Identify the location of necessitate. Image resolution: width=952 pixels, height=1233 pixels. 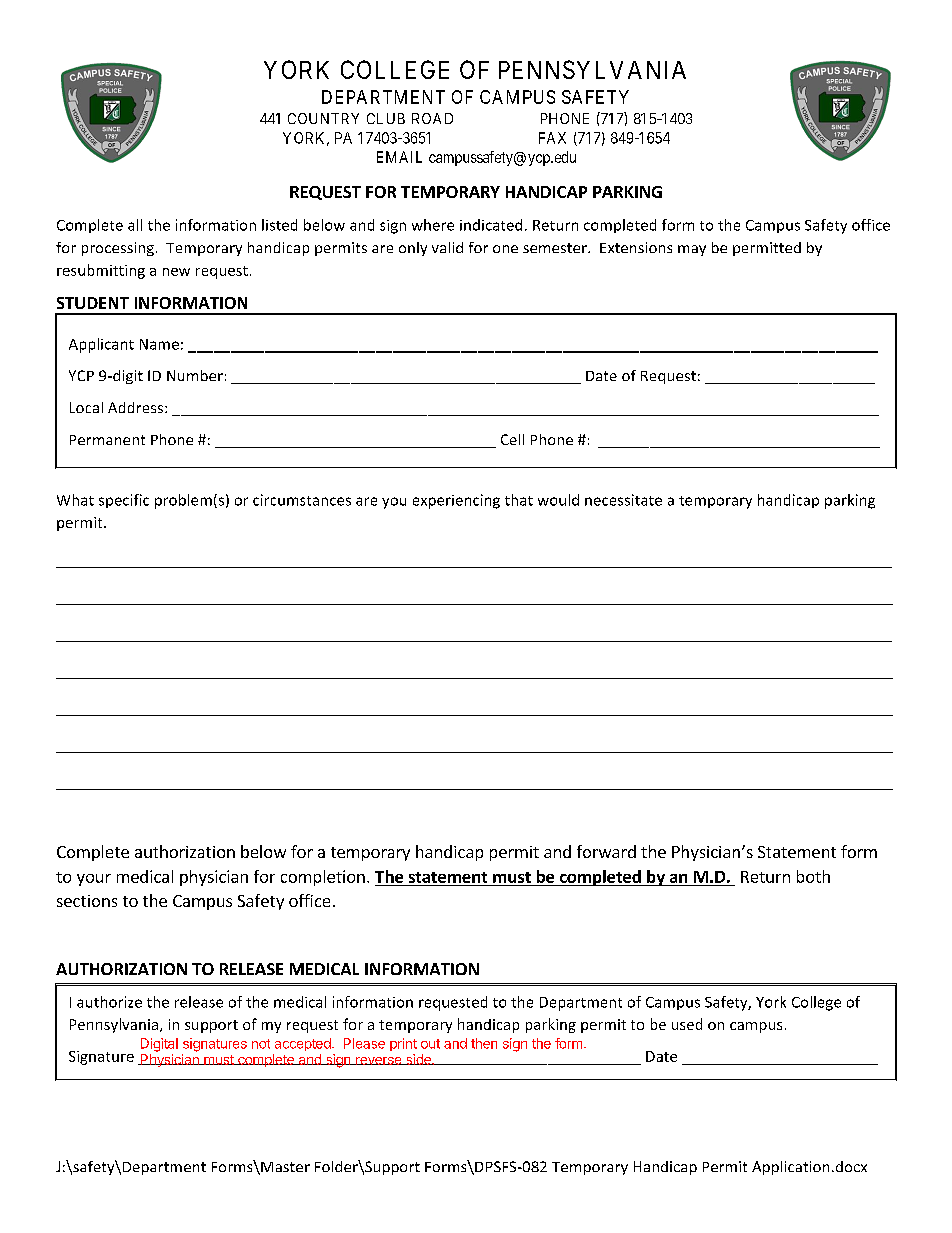
(623, 500).
